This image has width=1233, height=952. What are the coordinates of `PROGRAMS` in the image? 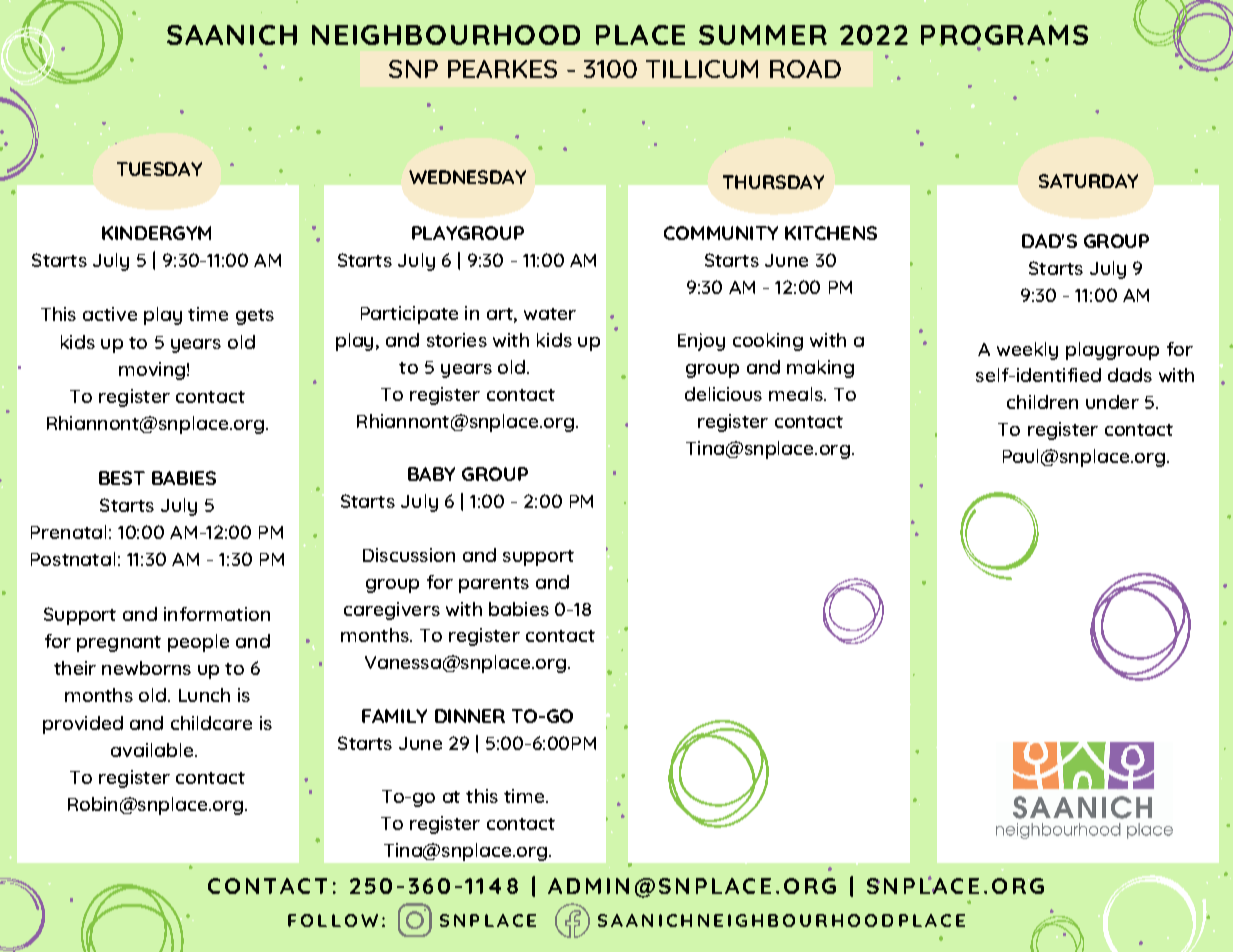 It's located at (1004, 36).
